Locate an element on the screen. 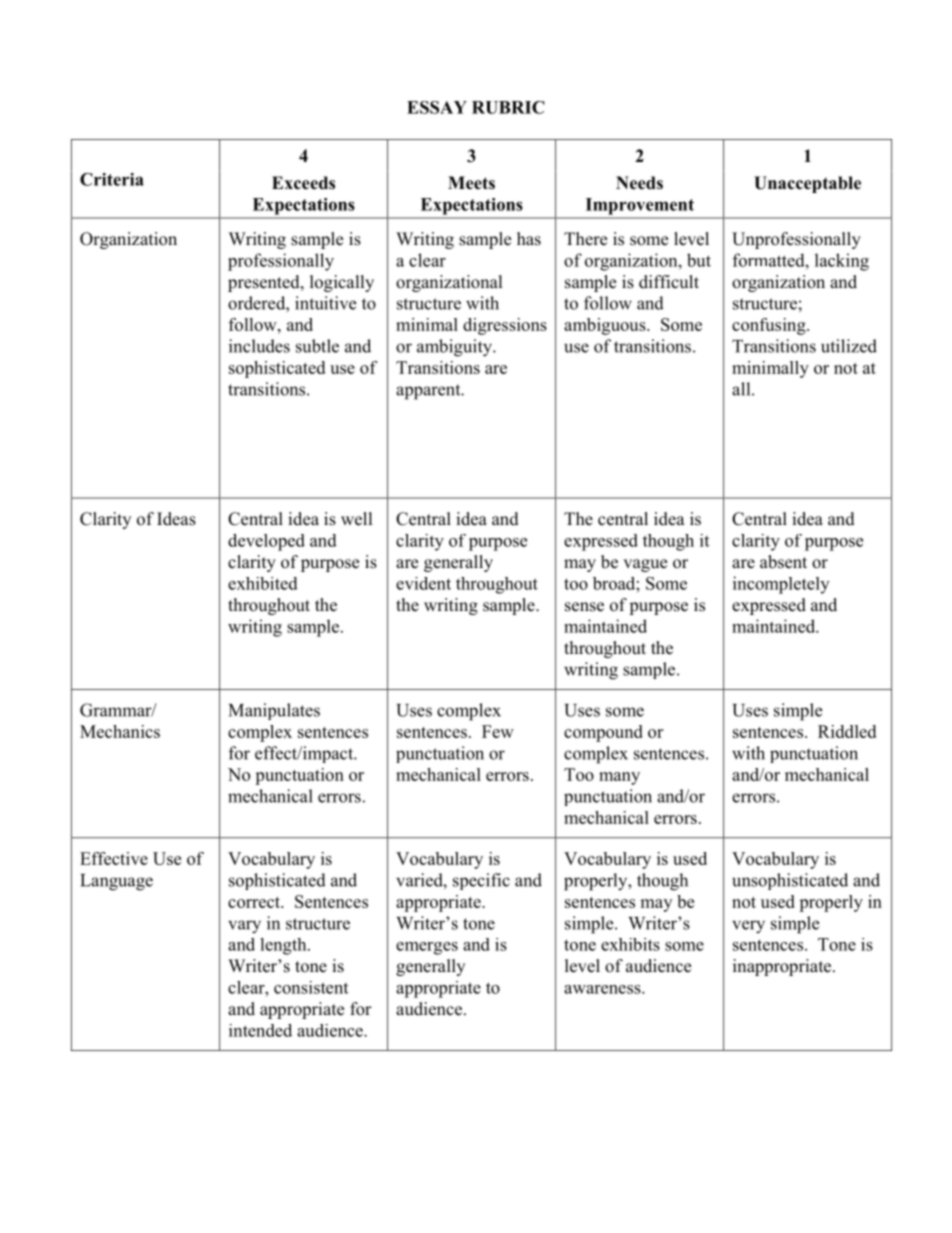 This screenshot has height=1233, width=952. RUBRIC is located at coordinates (508, 107).
